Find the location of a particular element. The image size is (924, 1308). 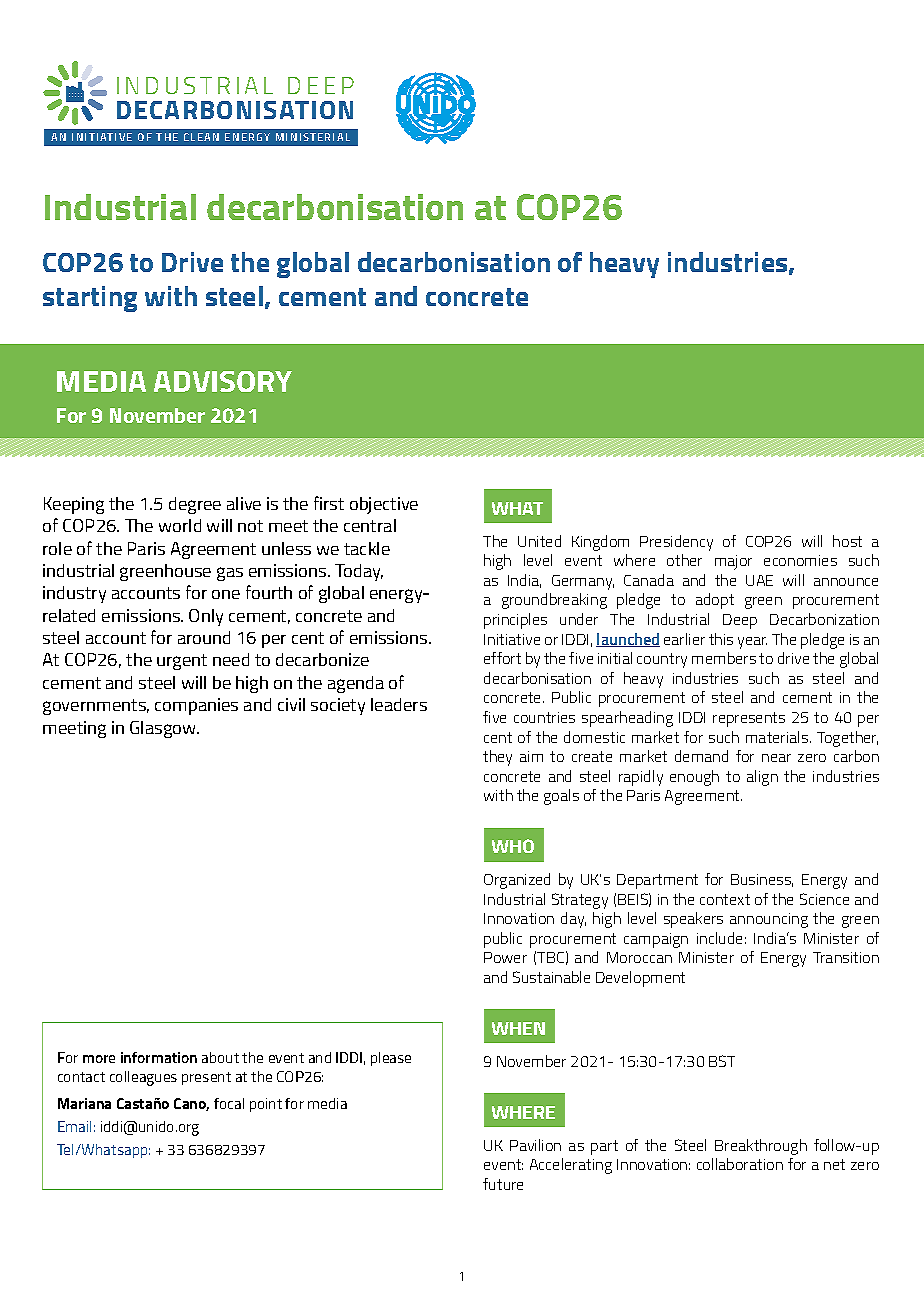

they is located at coordinates (497, 758).
